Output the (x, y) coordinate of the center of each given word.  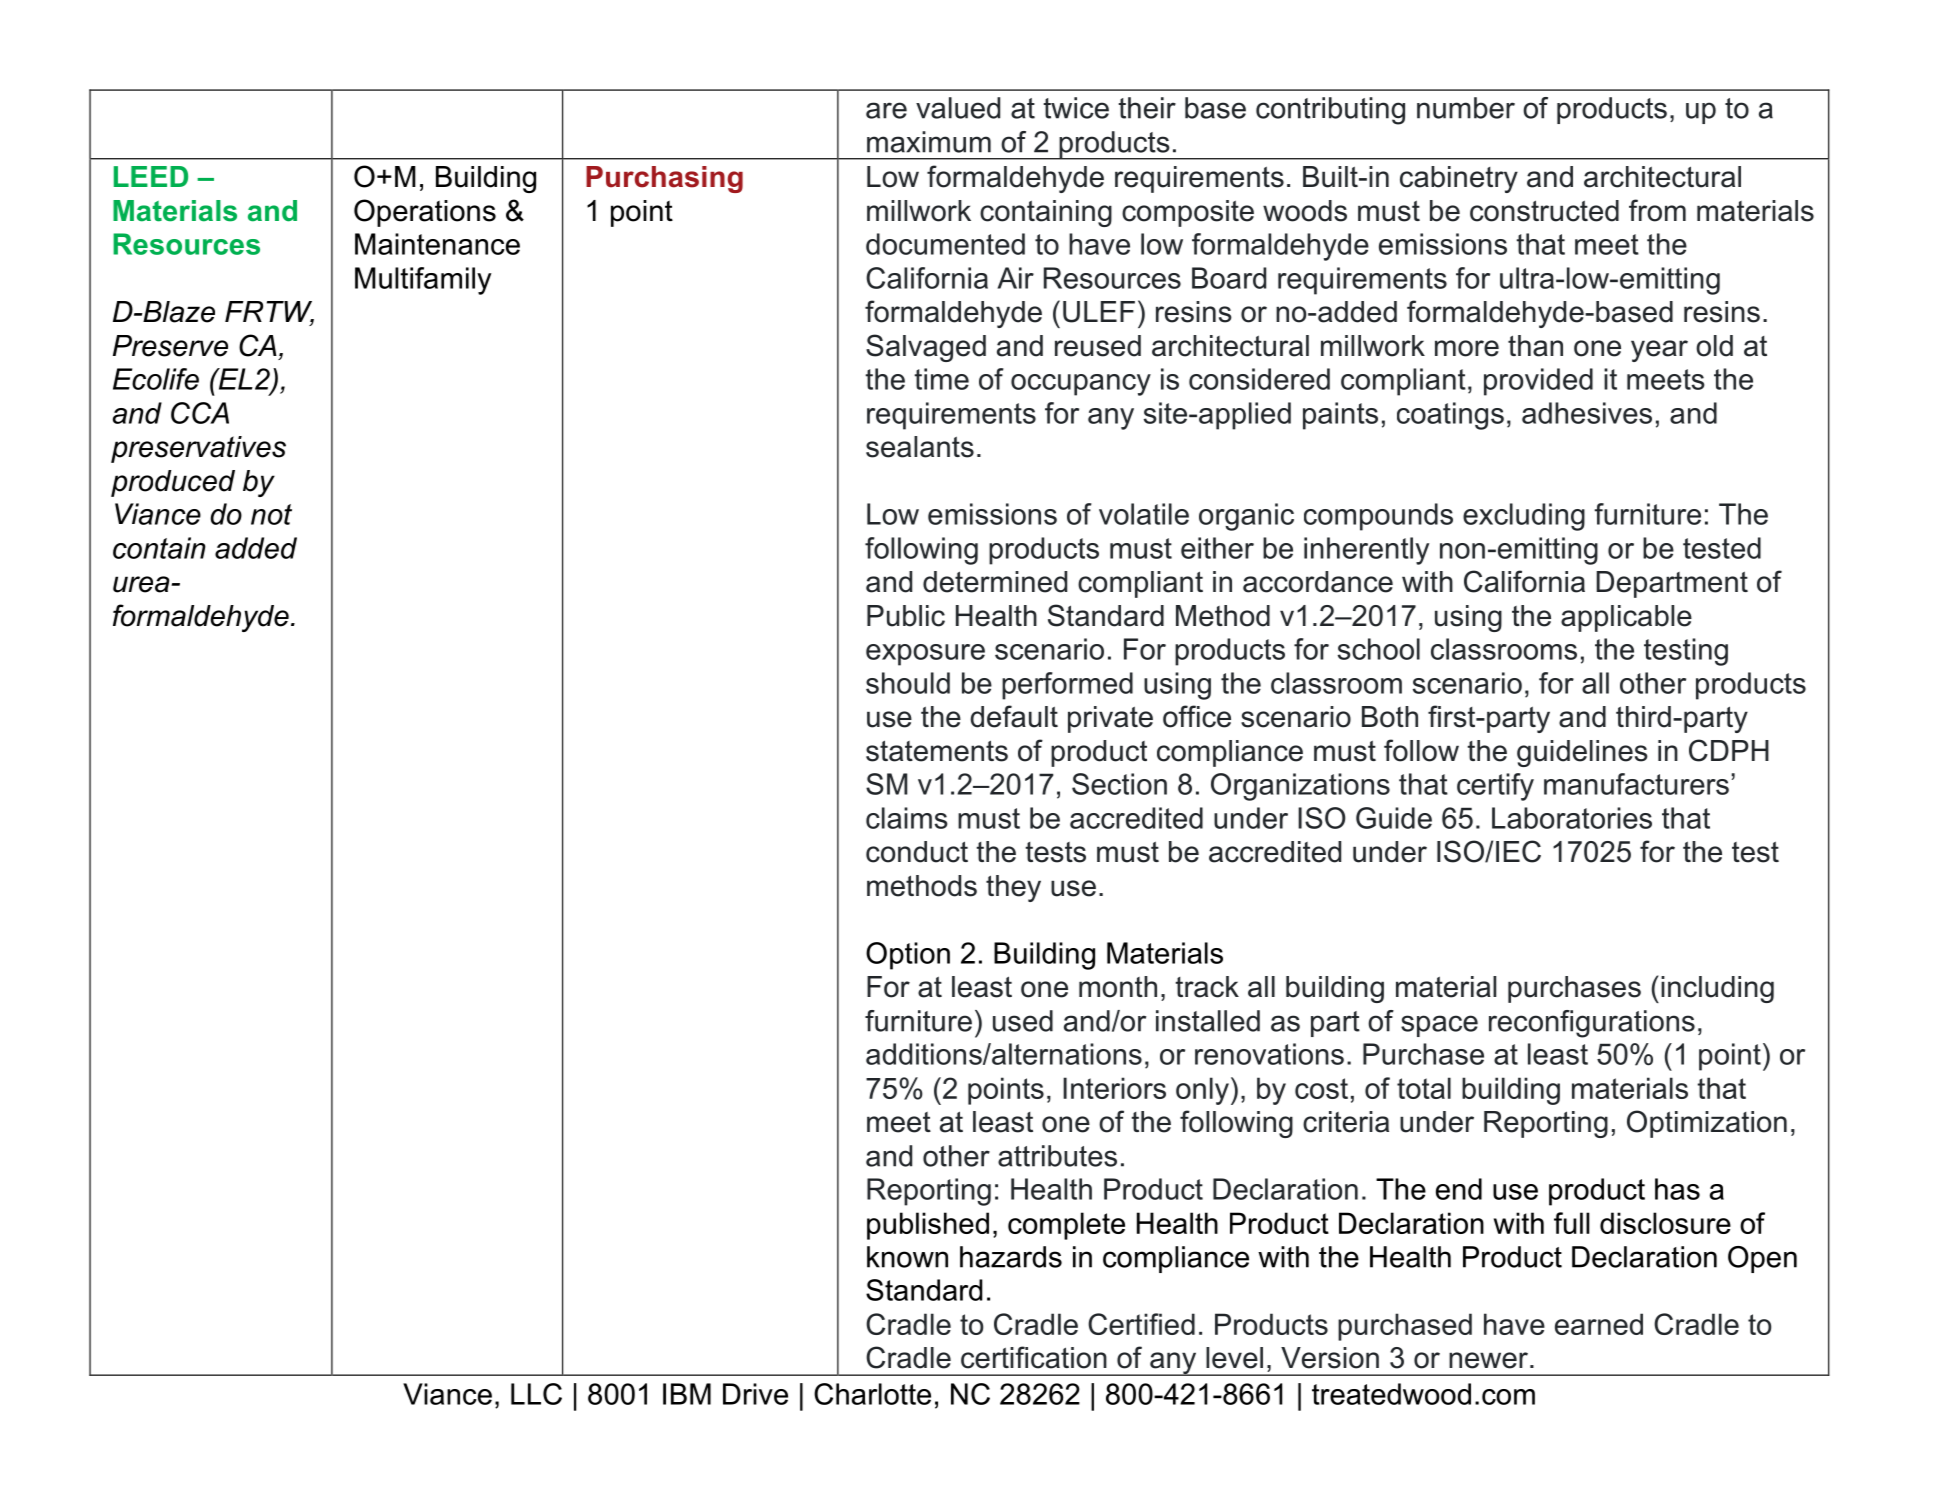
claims (907, 818)
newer (1490, 1360)
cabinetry (1459, 179)
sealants (920, 447)
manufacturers (1636, 784)
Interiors (1114, 1088)
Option (908, 956)
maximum (929, 142)
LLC (536, 1394)
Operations (425, 213)
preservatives (198, 449)
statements (937, 751)
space (1439, 1026)
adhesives (1587, 413)
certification (1034, 1357)
